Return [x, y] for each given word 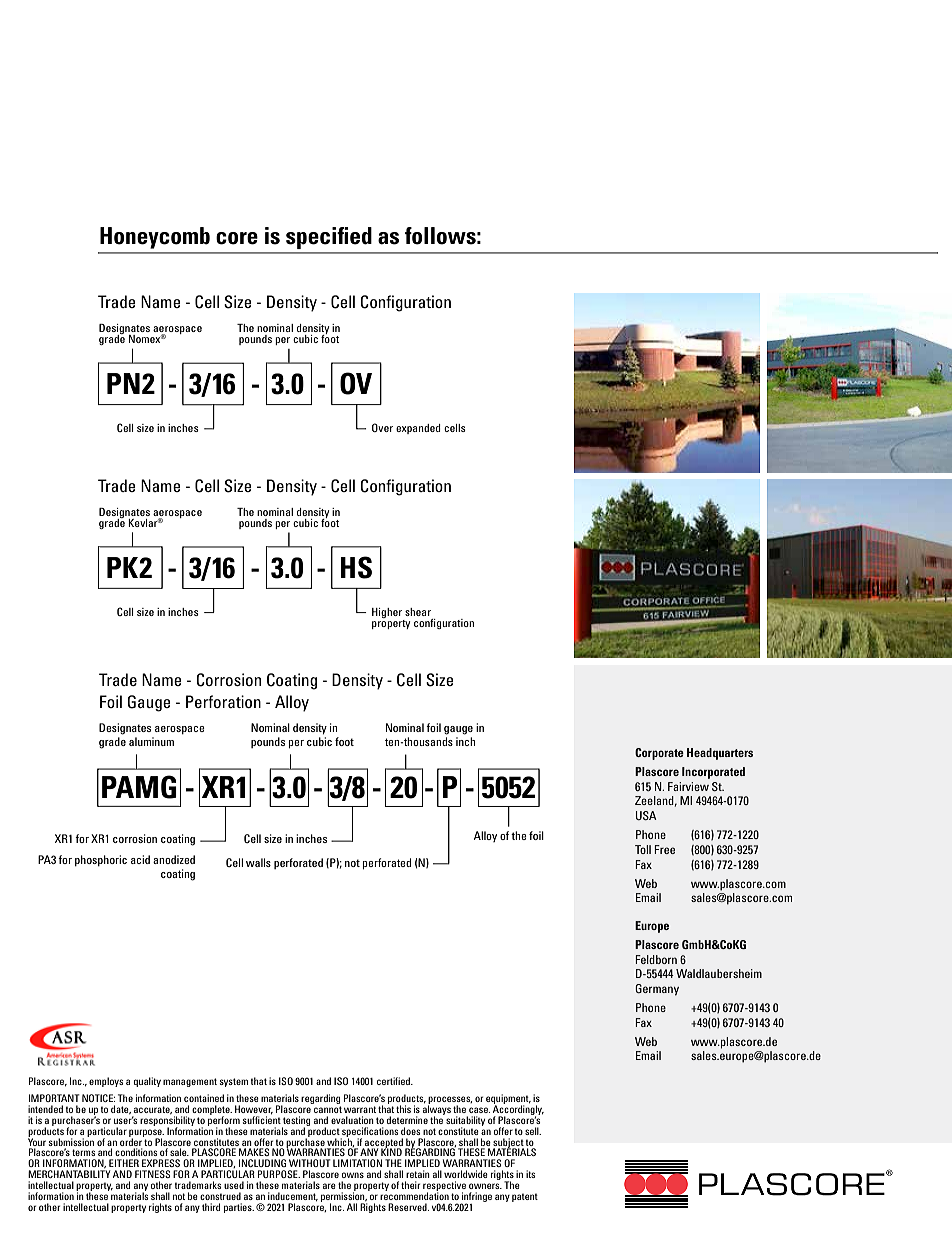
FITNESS [153, 1174]
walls [258, 862]
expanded [418, 429]
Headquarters [720, 754]
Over [382, 427]
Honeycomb [155, 238]
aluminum [151, 741]
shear [418, 612]
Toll [643, 849]
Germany [657, 990]
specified [329, 238]
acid [140, 859]
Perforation [223, 701]
